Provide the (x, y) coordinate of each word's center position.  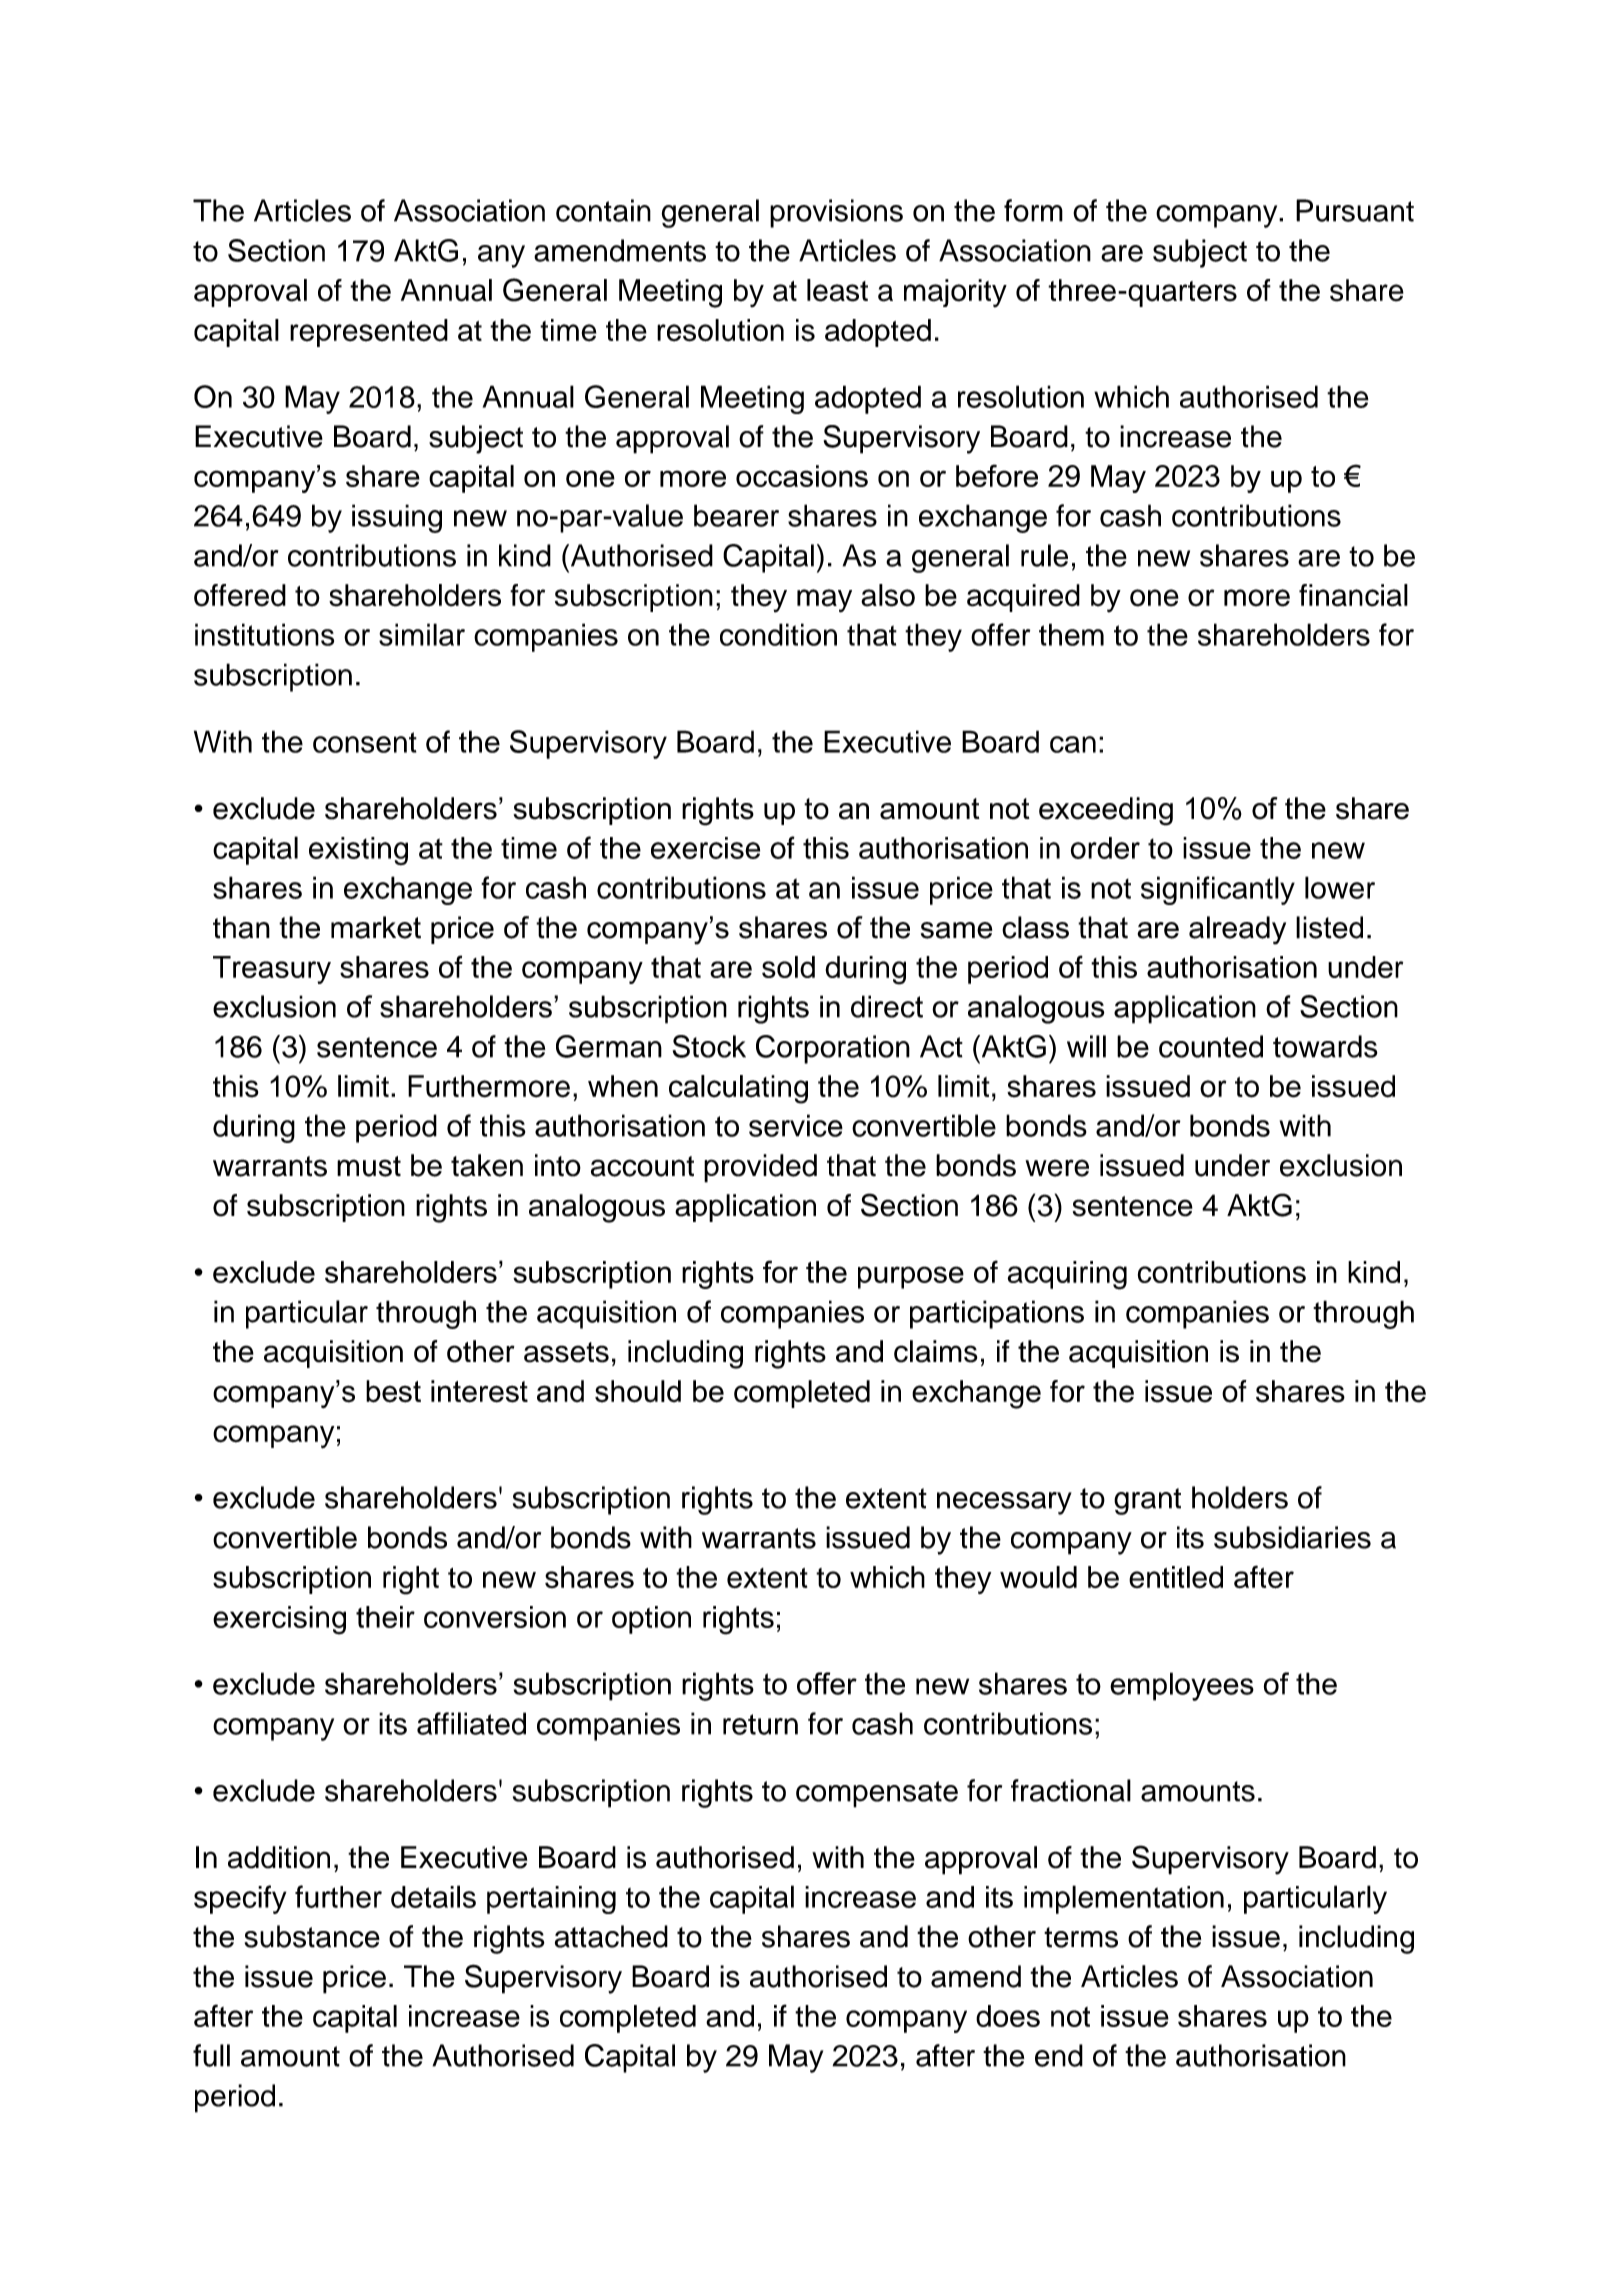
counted (1211, 1046)
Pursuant (1355, 210)
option (651, 1620)
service (796, 1125)
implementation (1124, 1899)
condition (778, 634)
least (837, 290)
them (1071, 634)
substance (312, 1936)
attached (611, 1936)
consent (365, 742)
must (369, 1166)
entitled (1176, 1577)
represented (369, 333)
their (385, 1617)
